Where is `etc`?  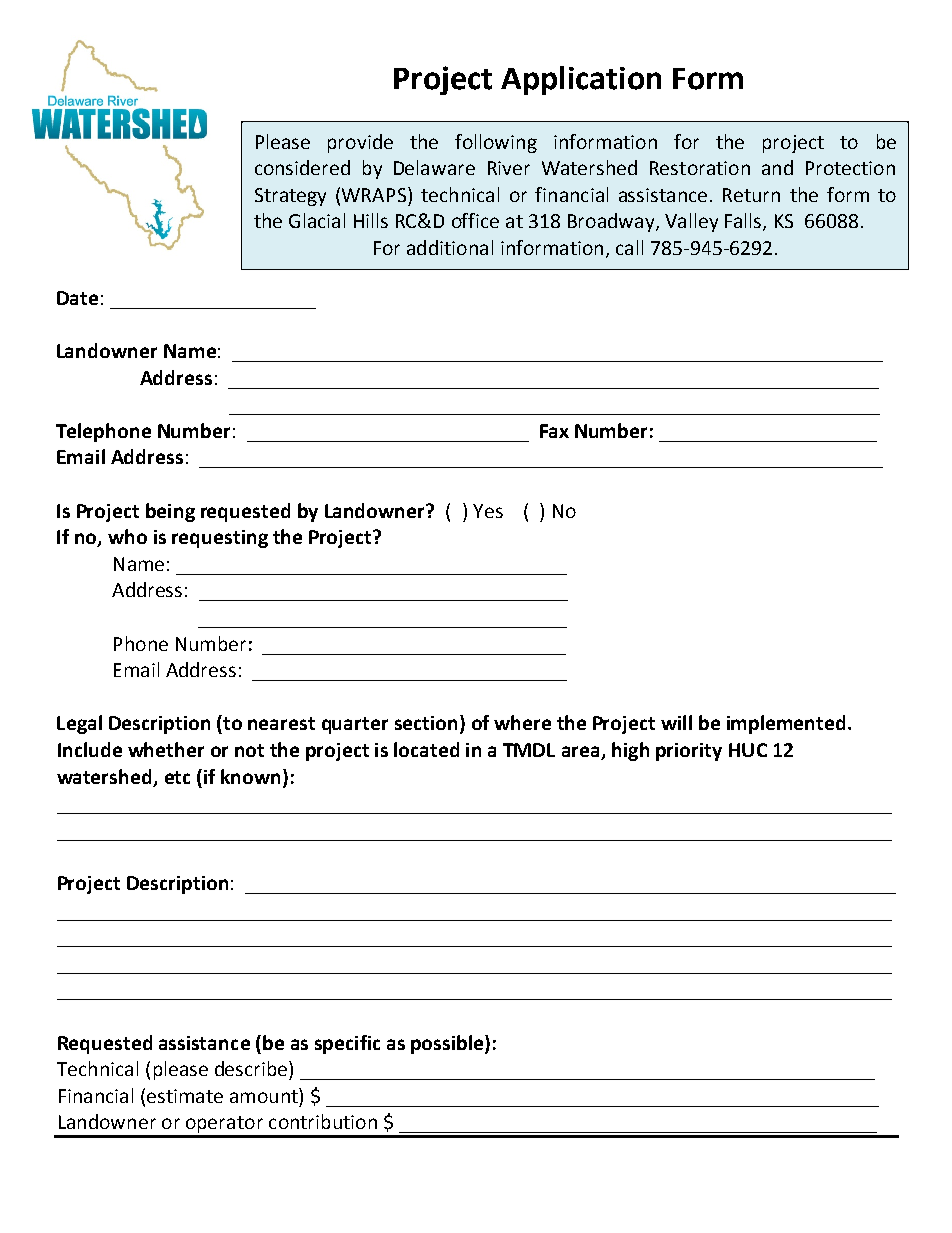 etc is located at coordinates (177, 777).
